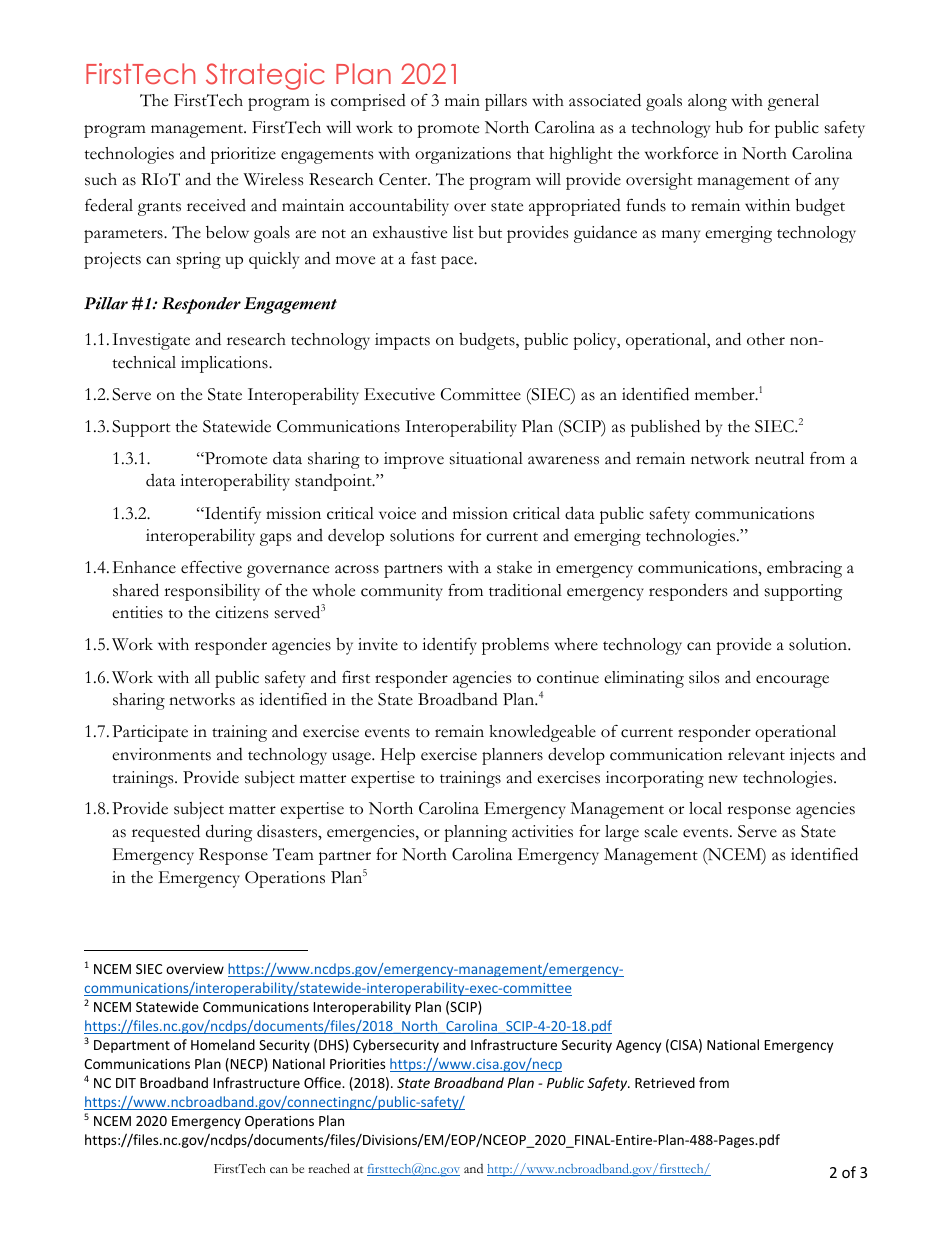  I want to click on impacts, so click(402, 341).
